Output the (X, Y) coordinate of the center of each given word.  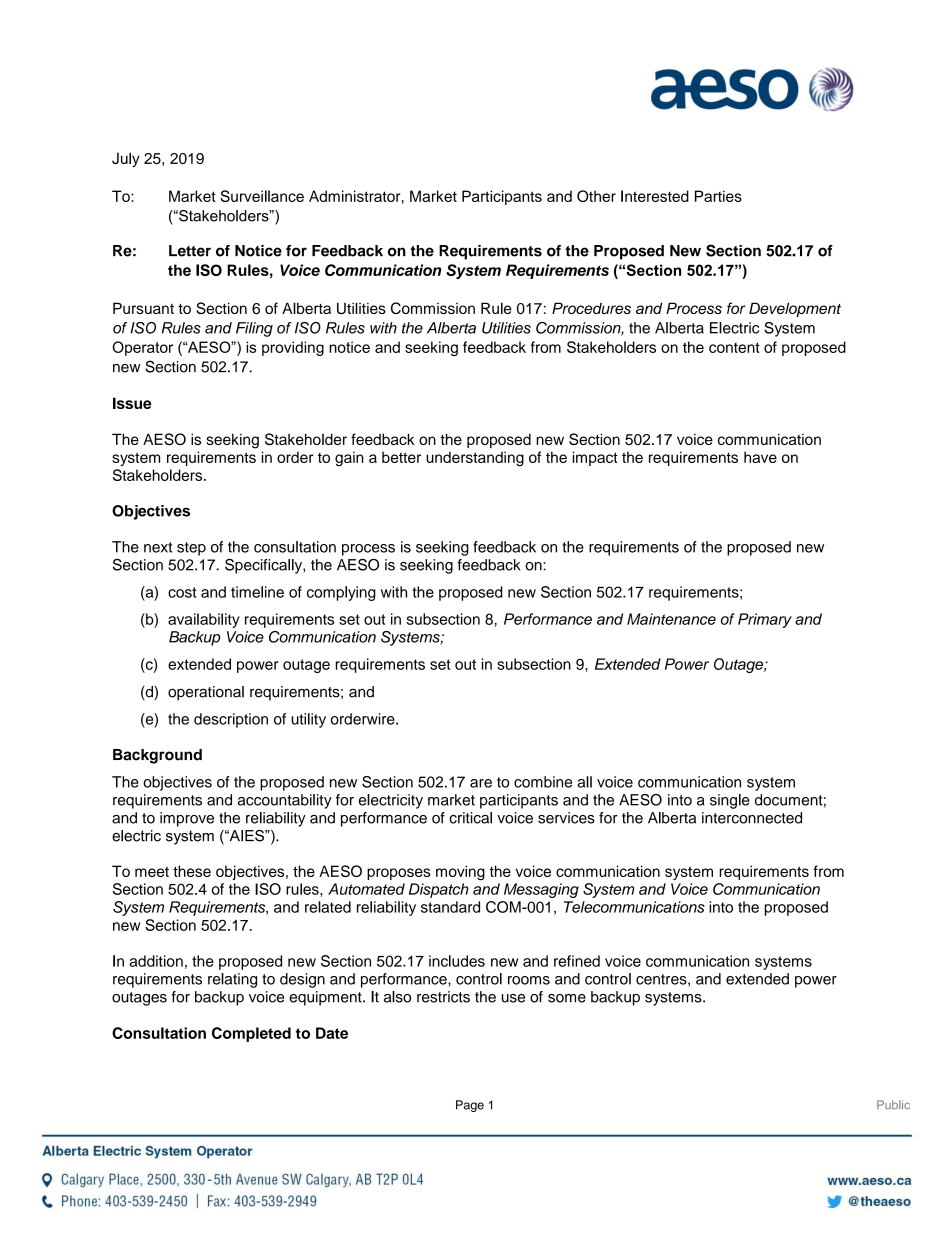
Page (470, 1106)
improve (187, 819)
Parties (718, 196)
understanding (475, 459)
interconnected (752, 818)
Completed (251, 1034)
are (481, 783)
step (191, 549)
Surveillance (262, 196)
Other (596, 196)
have (760, 457)
